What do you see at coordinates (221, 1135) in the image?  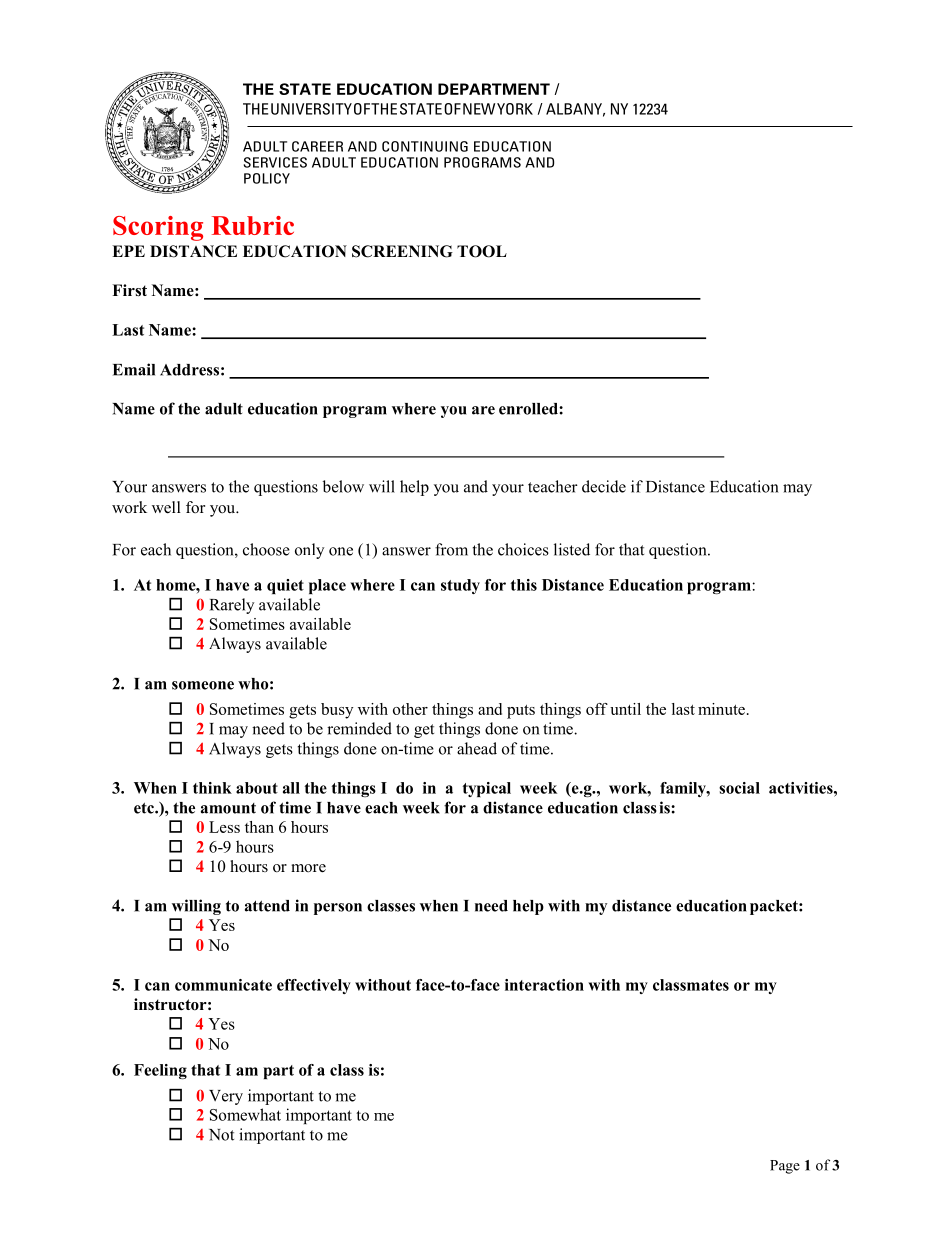 I see `Not` at bounding box center [221, 1135].
